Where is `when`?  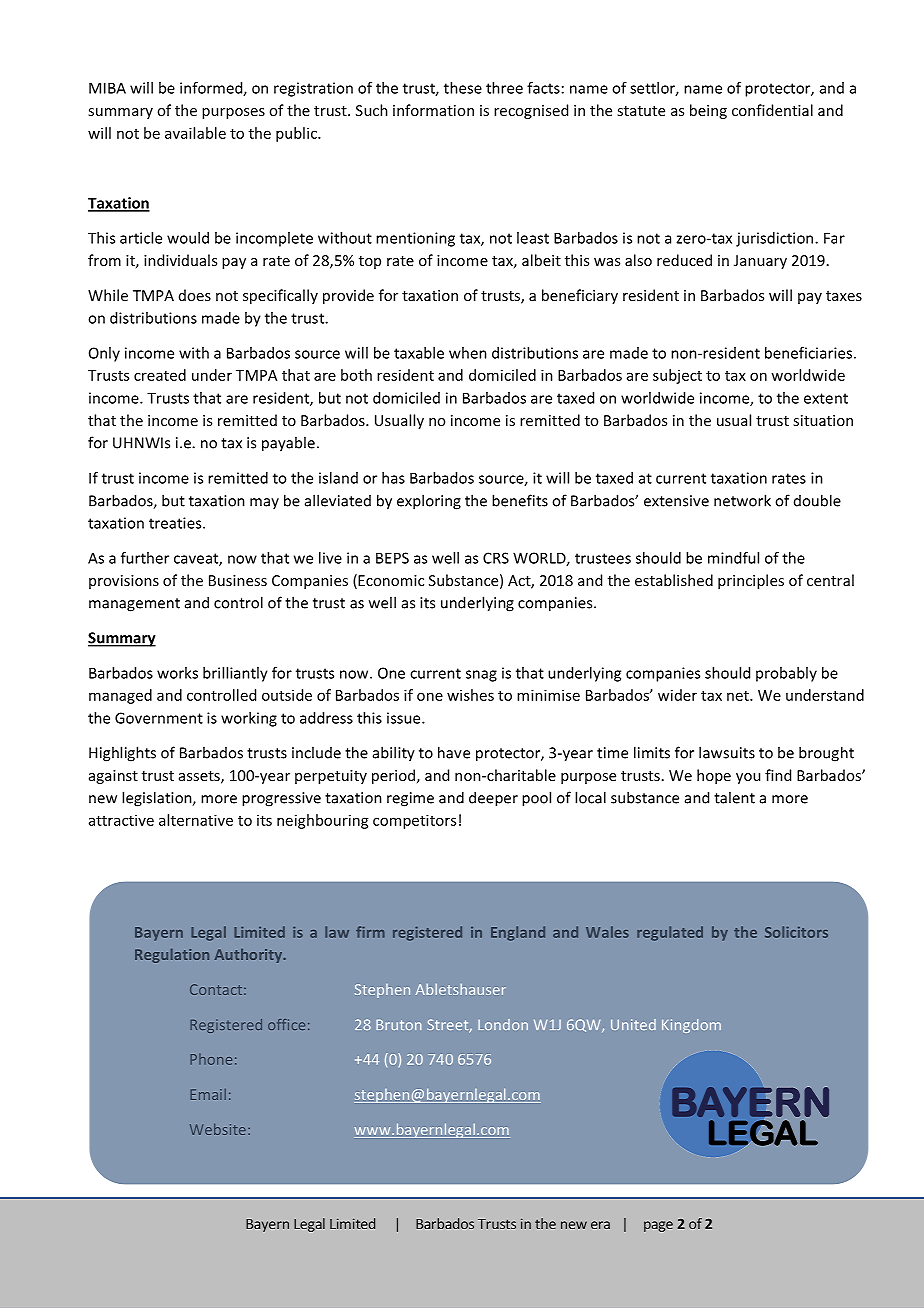 when is located at coordinates (468, 353).
